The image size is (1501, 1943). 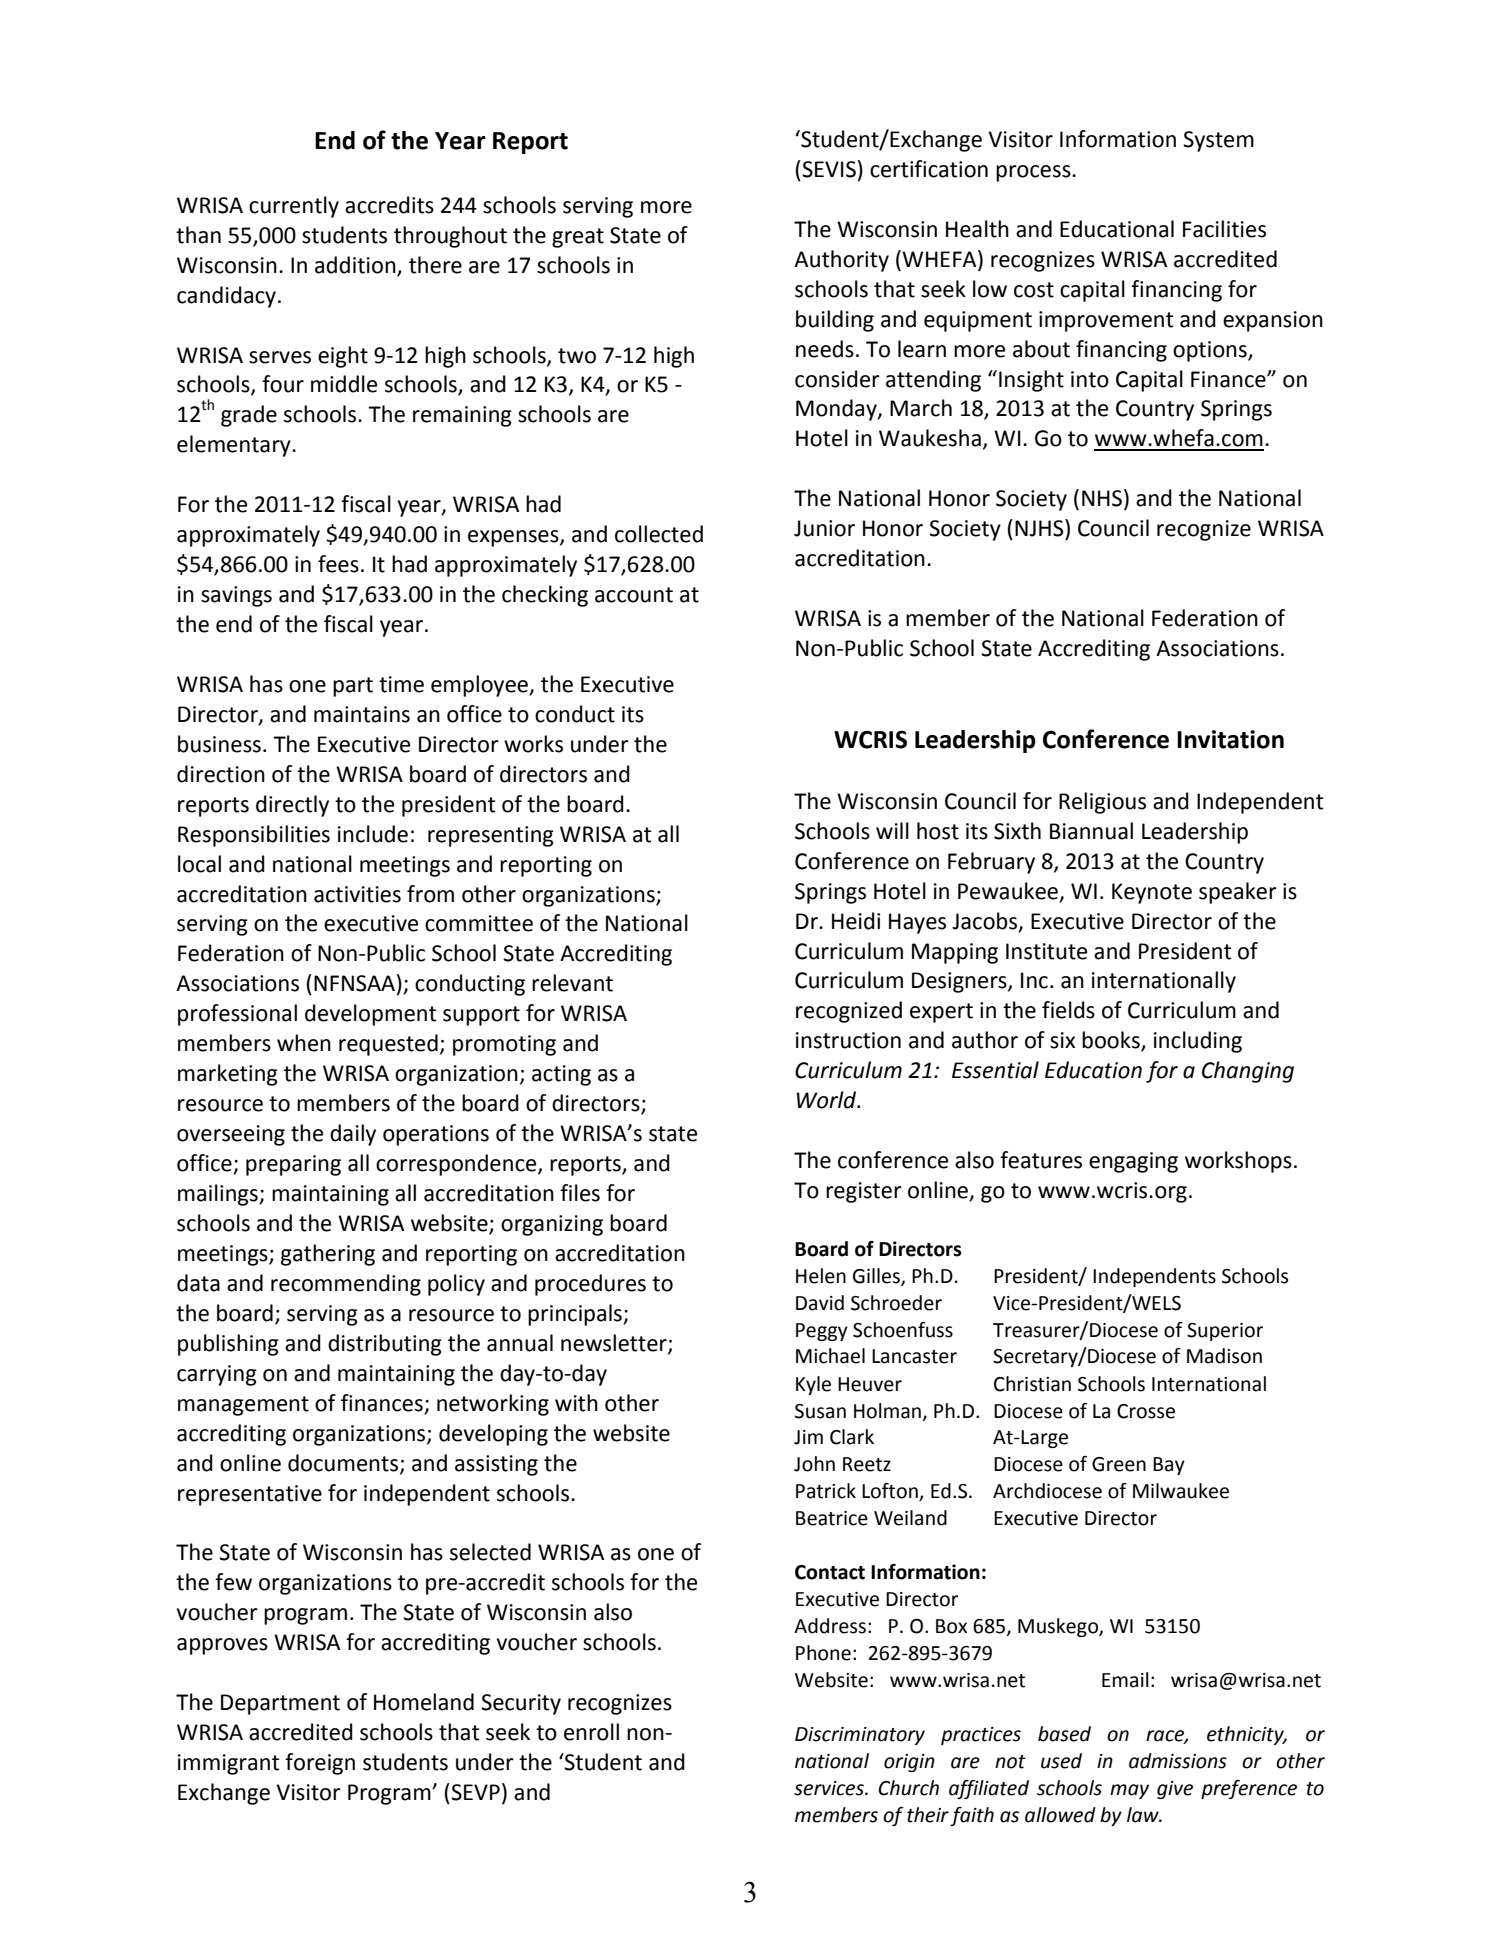 I want to click on currently, so click(x=294, y=207).
